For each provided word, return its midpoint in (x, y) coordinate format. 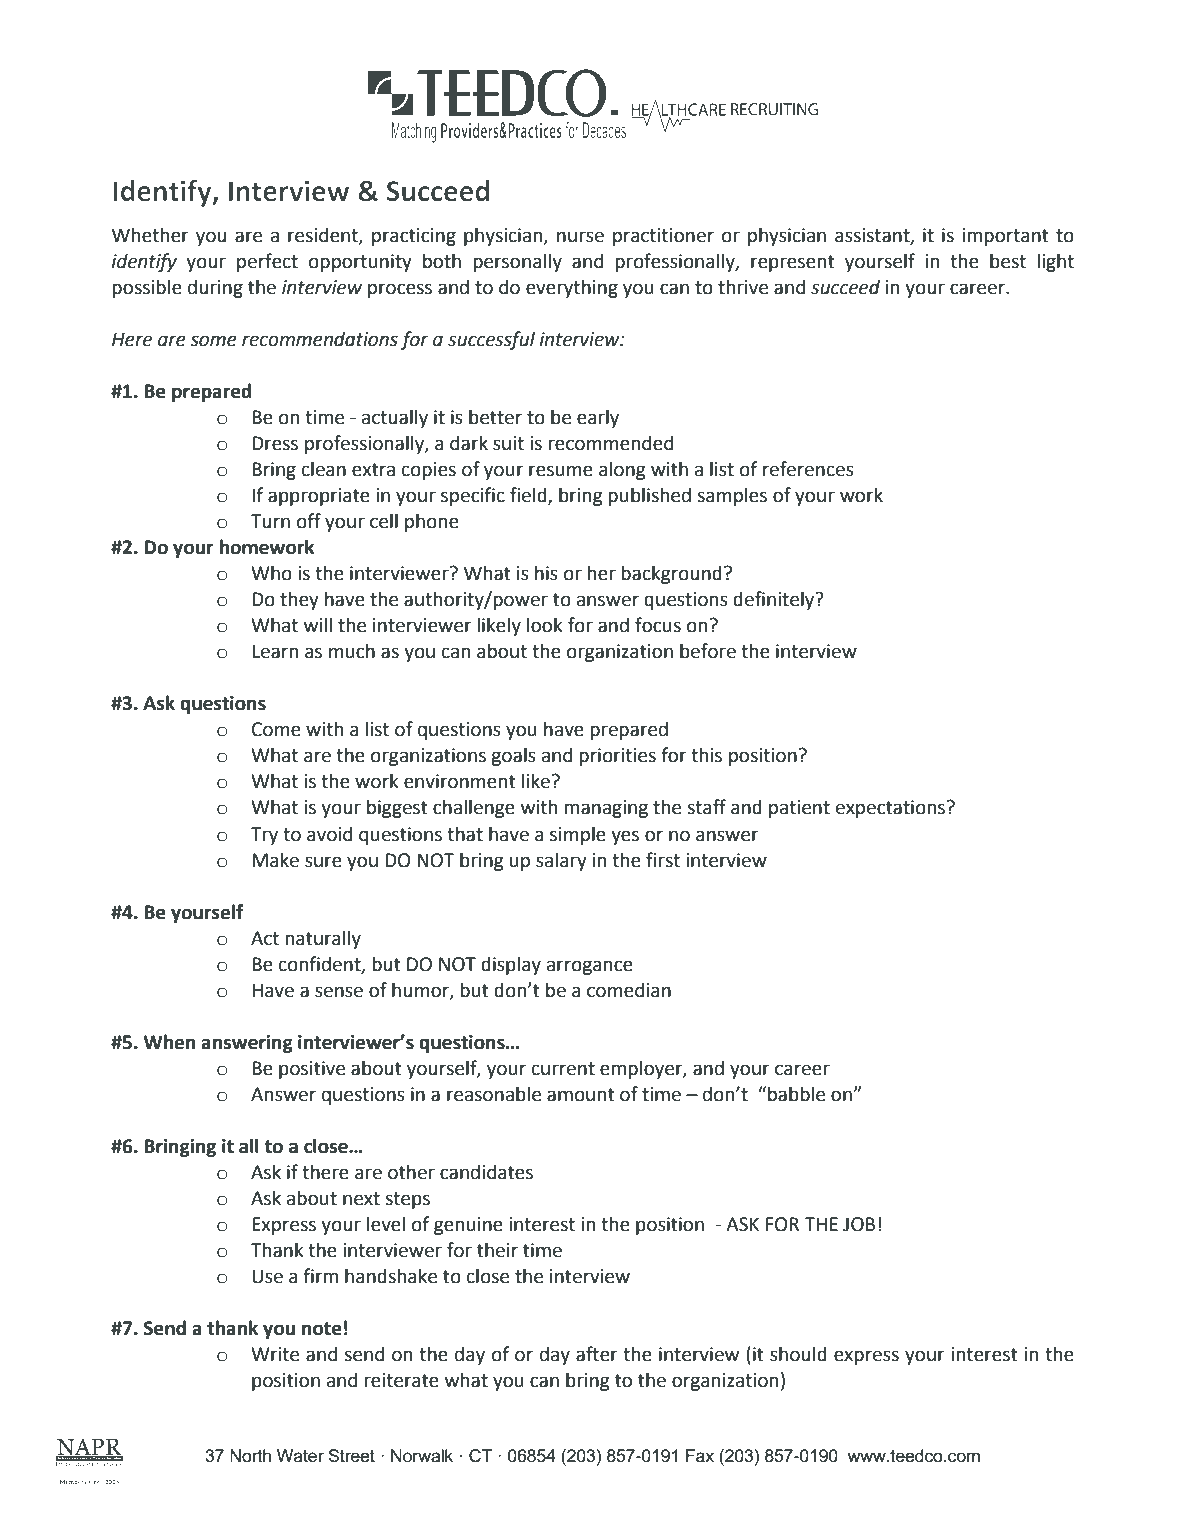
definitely (775, 600)
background (671, 574)
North (250, 1455)
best (1008, 261)
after (597, 1354)
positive (312, 1070)
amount (581, 1095)
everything (572, 288)
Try (264, 836)
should (798, 1354)
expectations (892, 809)
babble (796, 1094)
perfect (267, 262)
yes (625, 837)
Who (271, 573)
